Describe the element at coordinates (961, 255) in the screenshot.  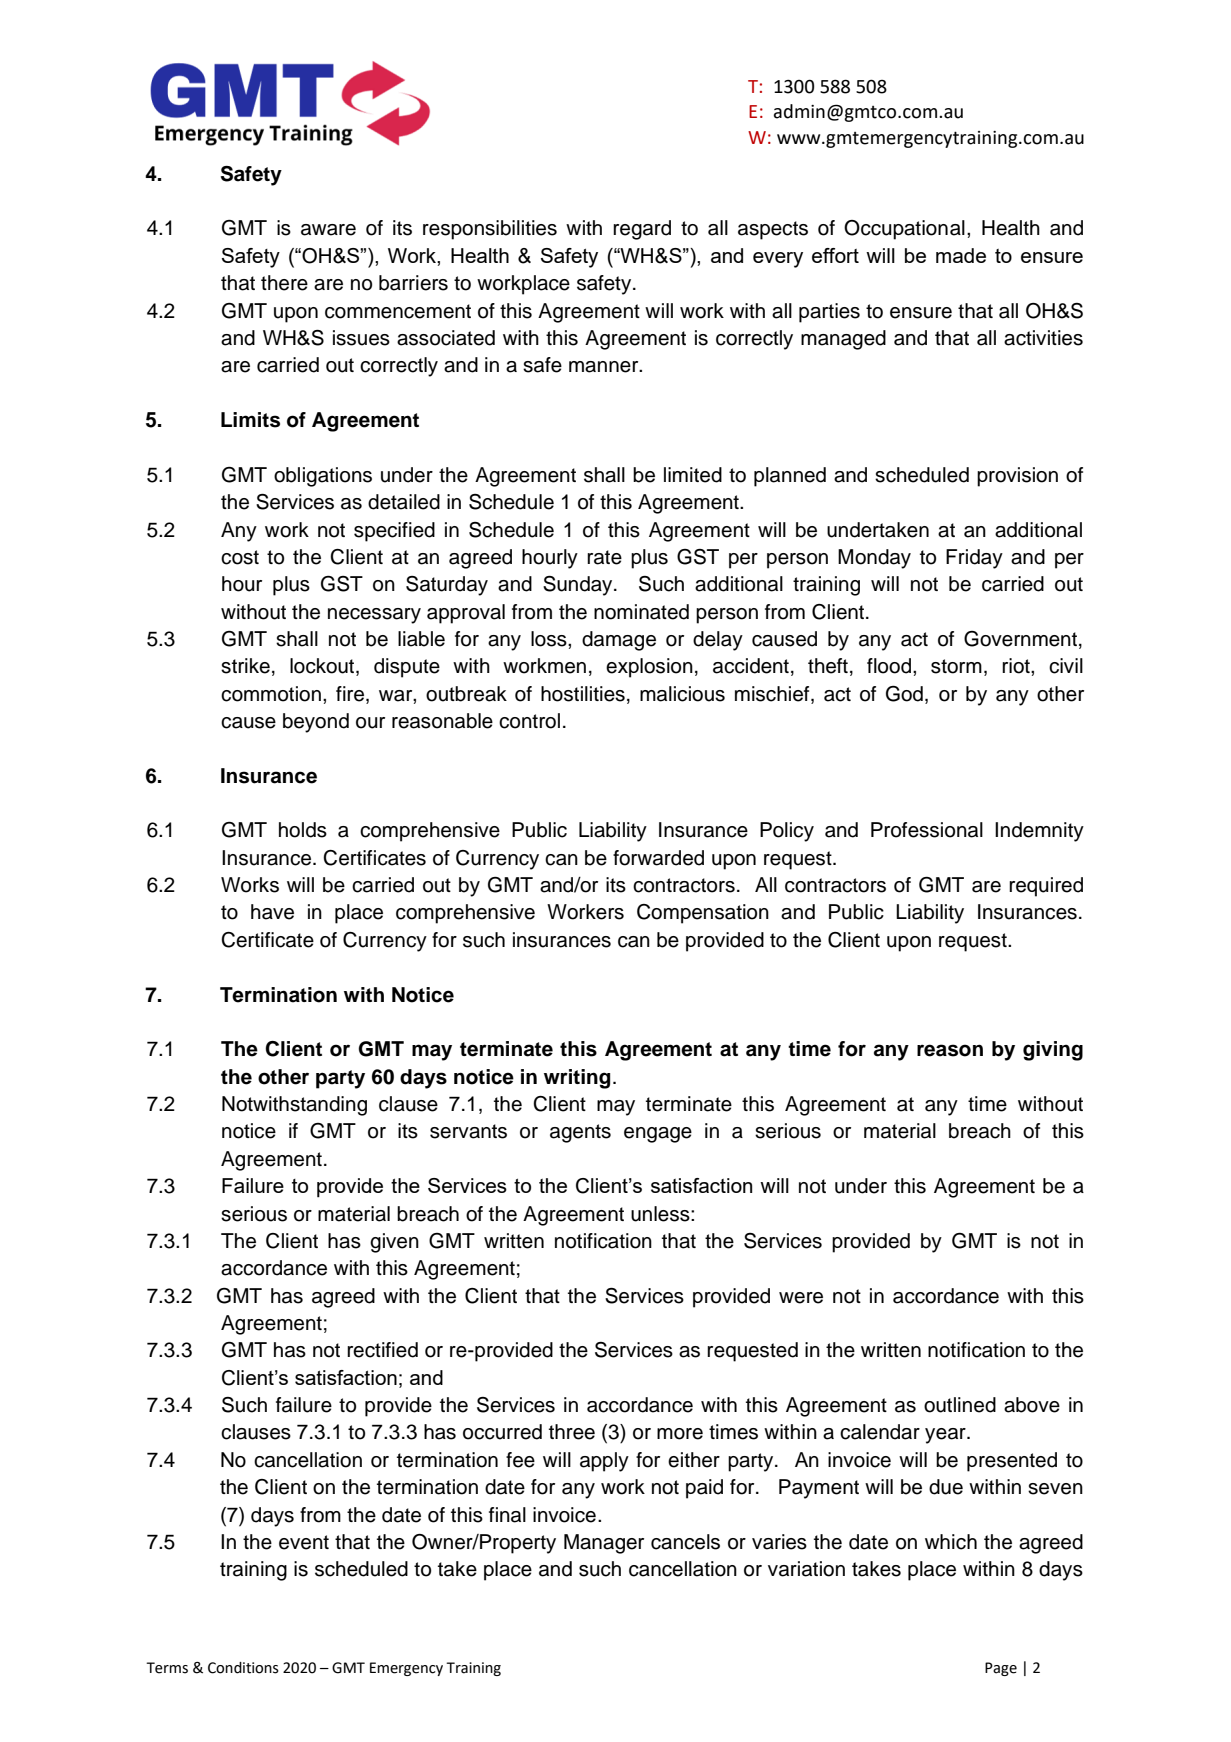
I see `made` at that location.
